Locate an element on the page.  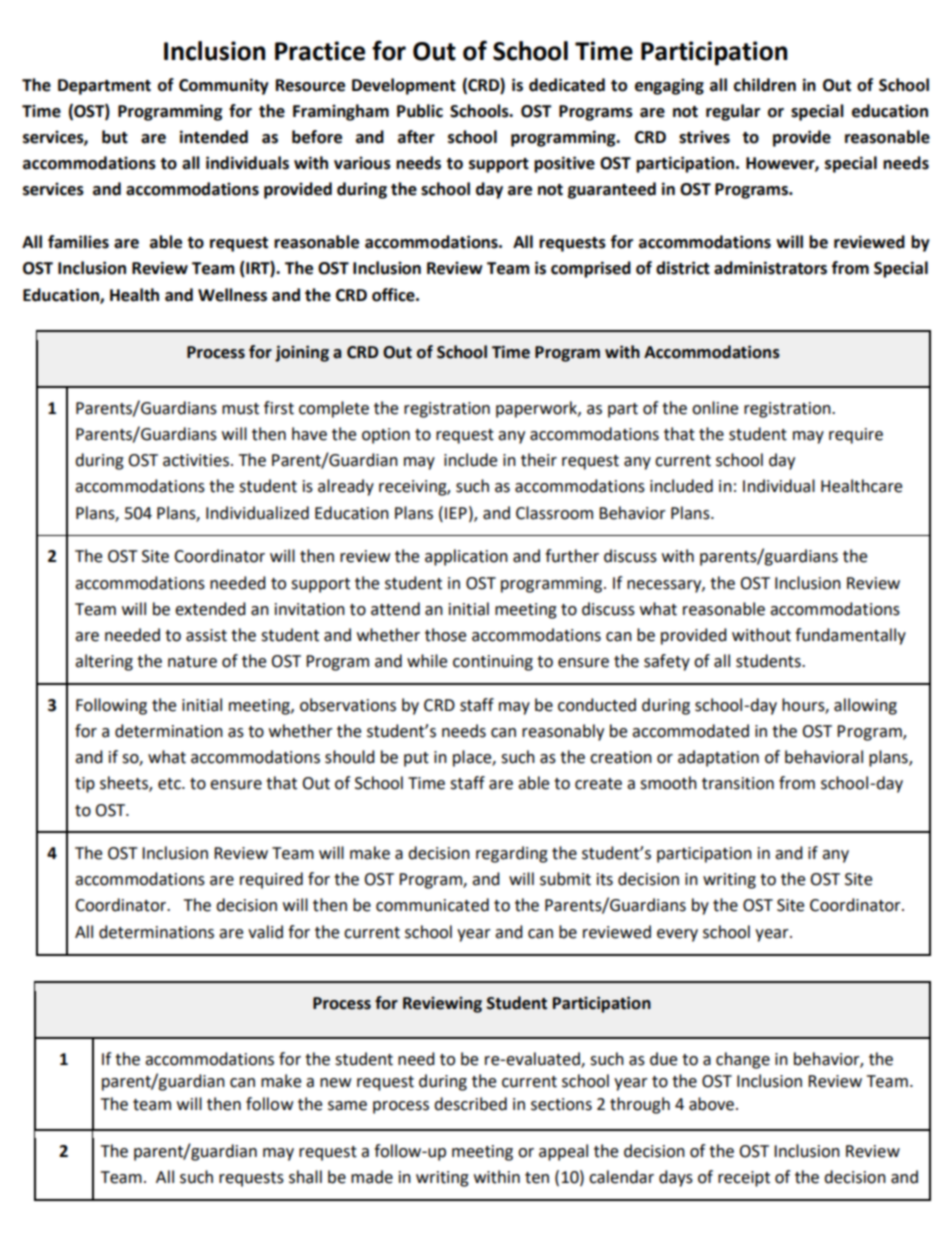
activities is located at coordinates (196, 460).
